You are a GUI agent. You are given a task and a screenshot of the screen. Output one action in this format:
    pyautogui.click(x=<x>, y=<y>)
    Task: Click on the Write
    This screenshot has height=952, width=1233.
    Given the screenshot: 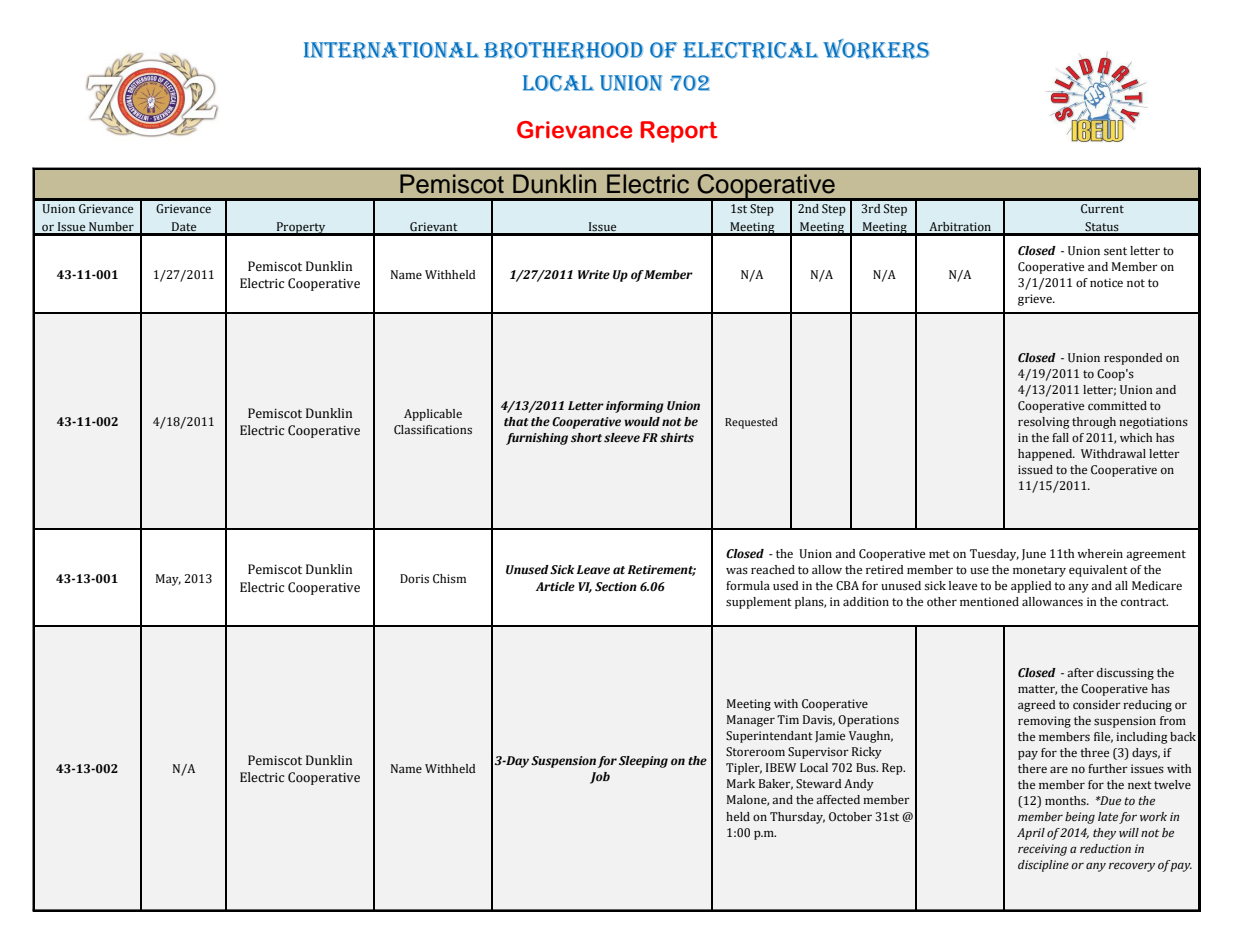 What is the action you would take?
    pyautogui.click(x=594, y=274)
